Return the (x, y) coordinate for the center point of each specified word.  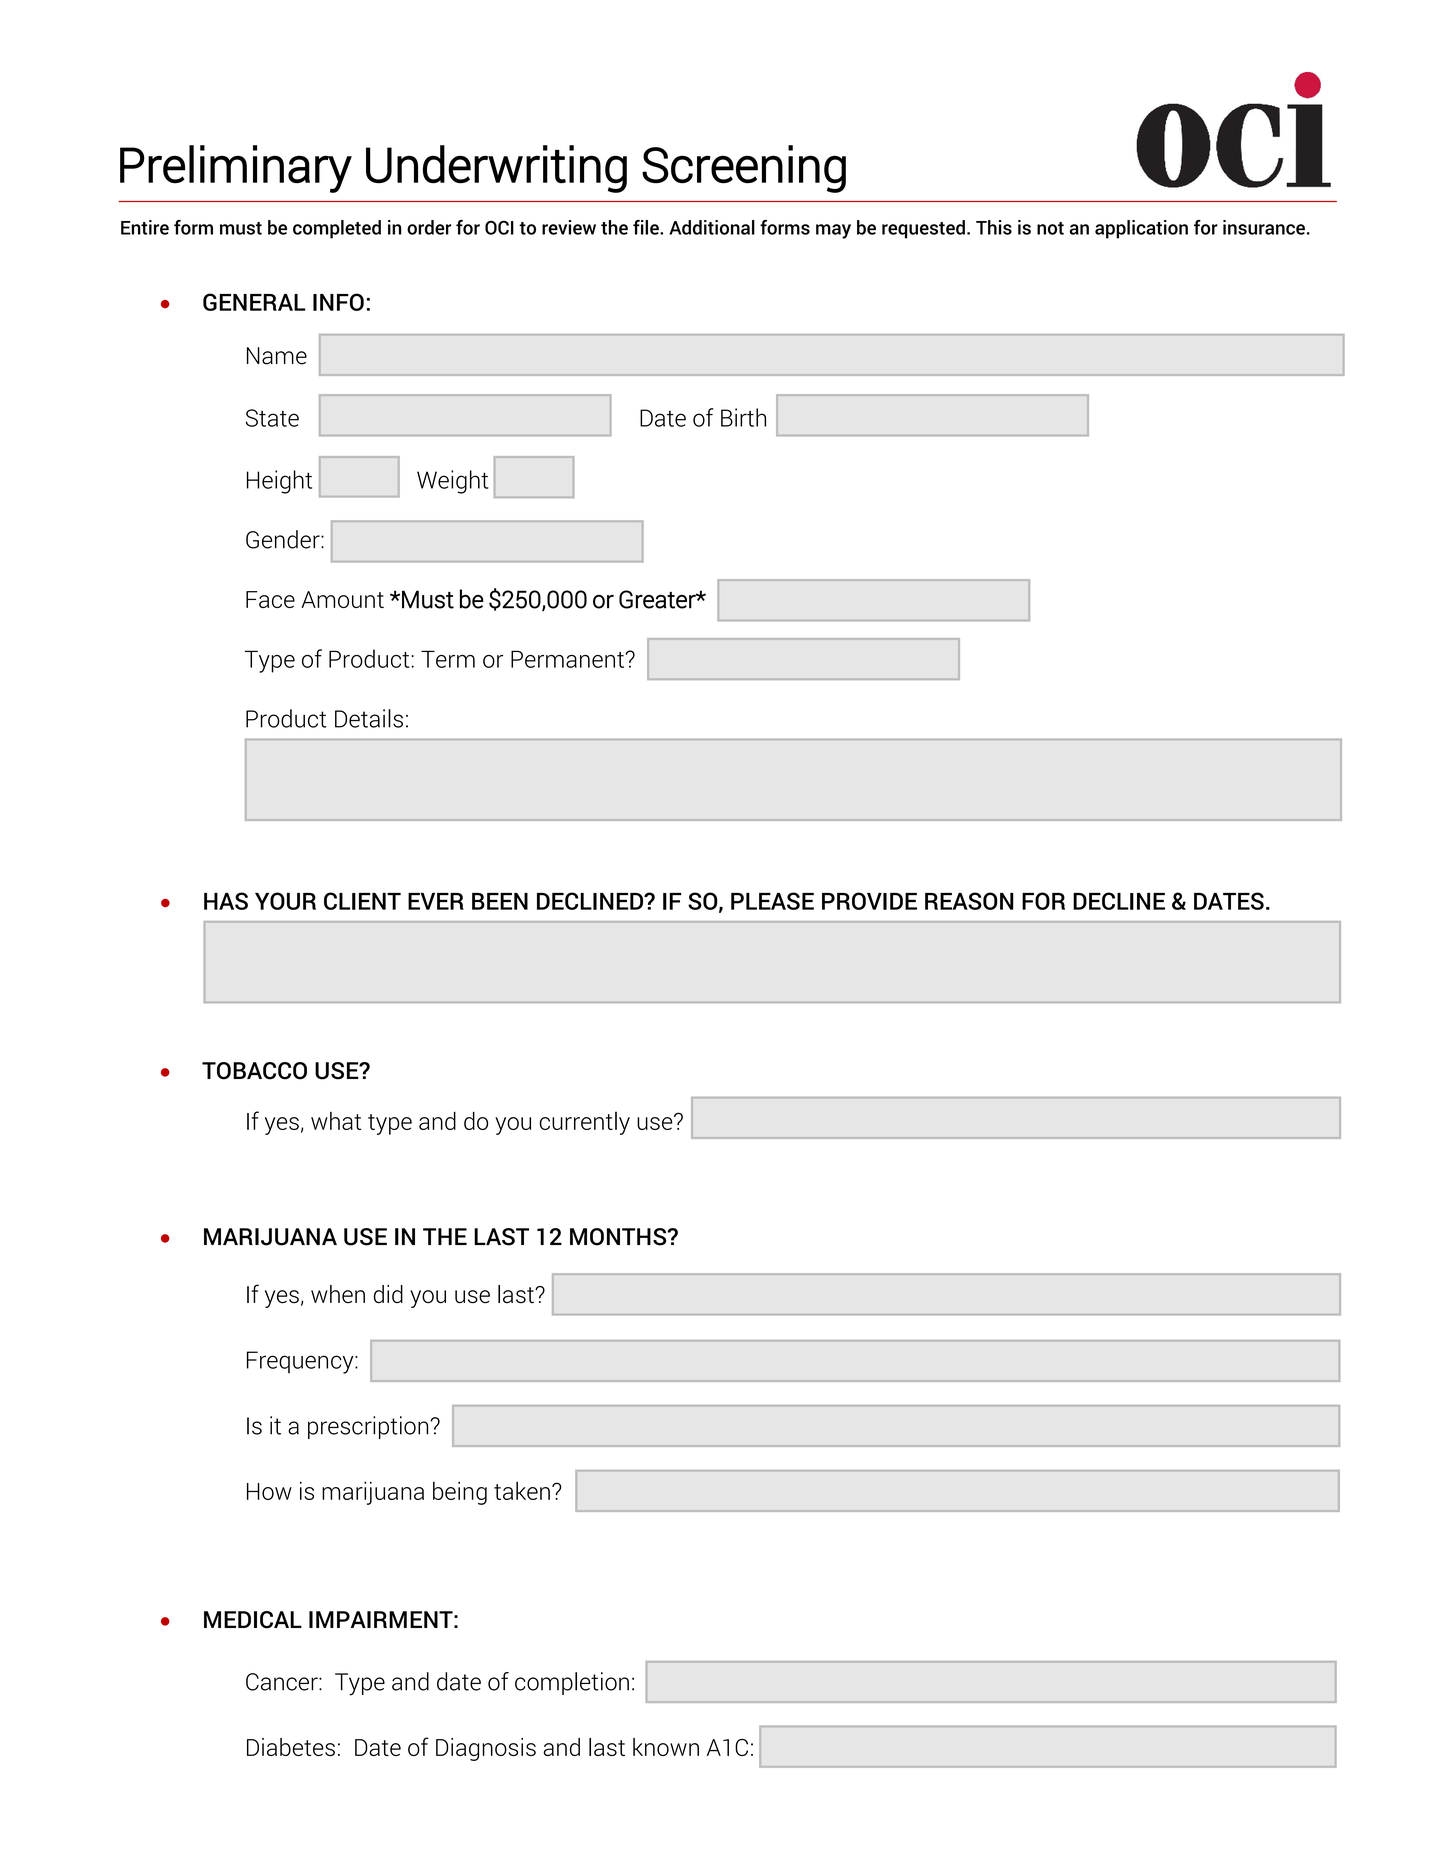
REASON (969, 901)
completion (572, 1683)
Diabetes (291, 1747)
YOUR (285, 901)
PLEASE (772, 901)
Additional (712, 227)
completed (337, 229)
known (666, 1747)
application (1141, 229)
